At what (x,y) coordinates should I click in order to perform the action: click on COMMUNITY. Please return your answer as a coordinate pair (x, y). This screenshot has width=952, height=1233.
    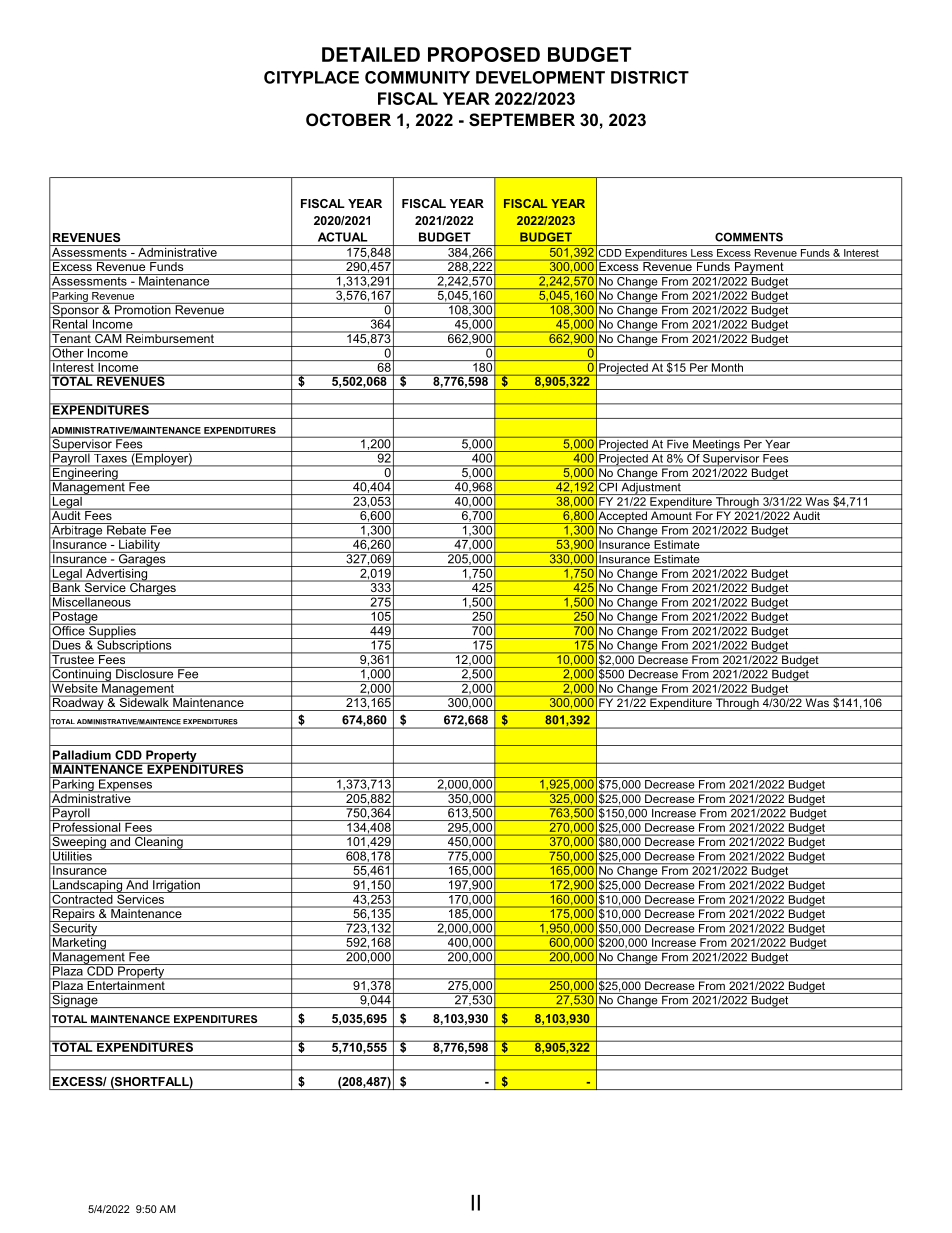
    Looking at the image, I should click on (417, 77).
